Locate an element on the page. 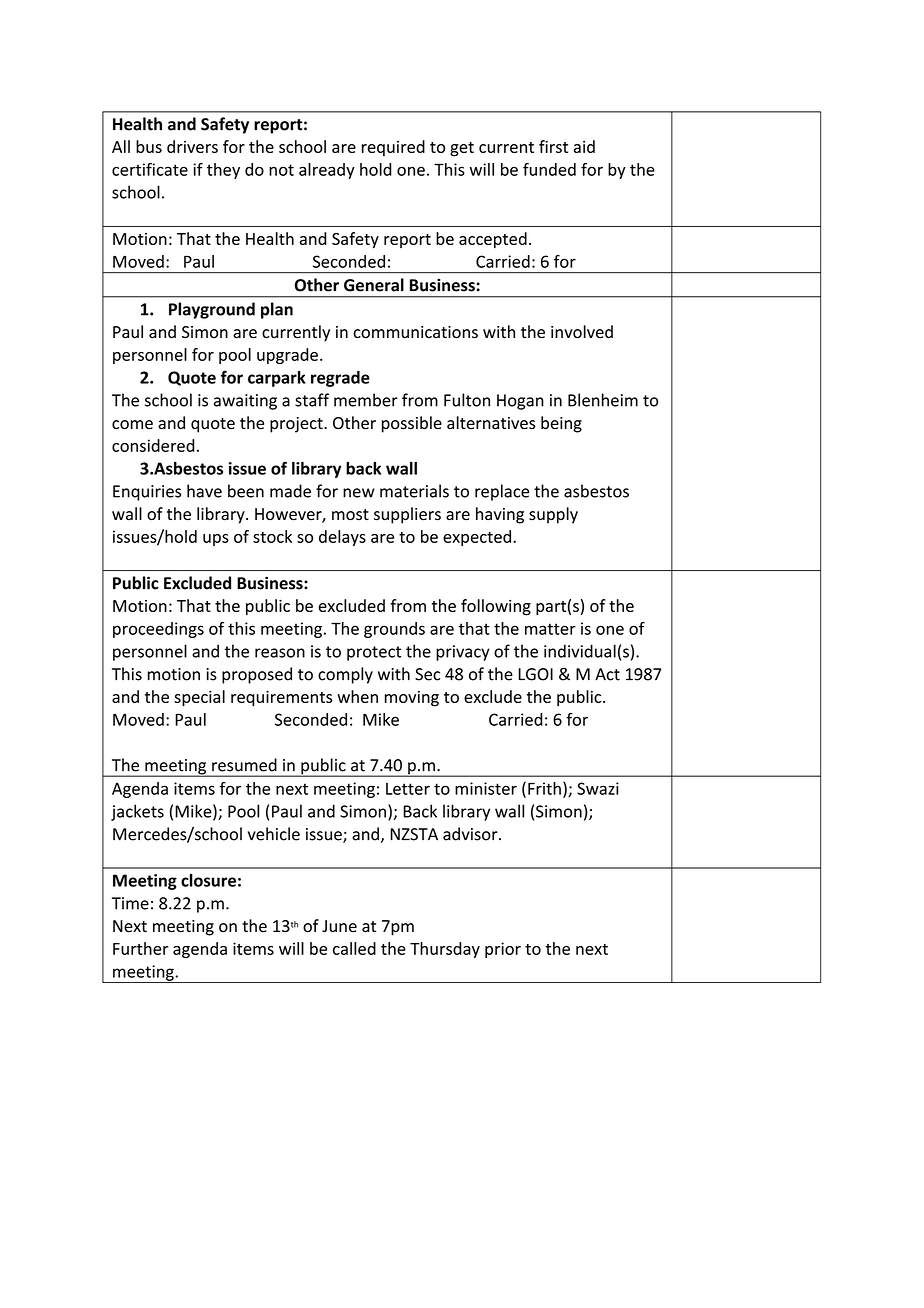  when is located at coordinates (357, 696).
